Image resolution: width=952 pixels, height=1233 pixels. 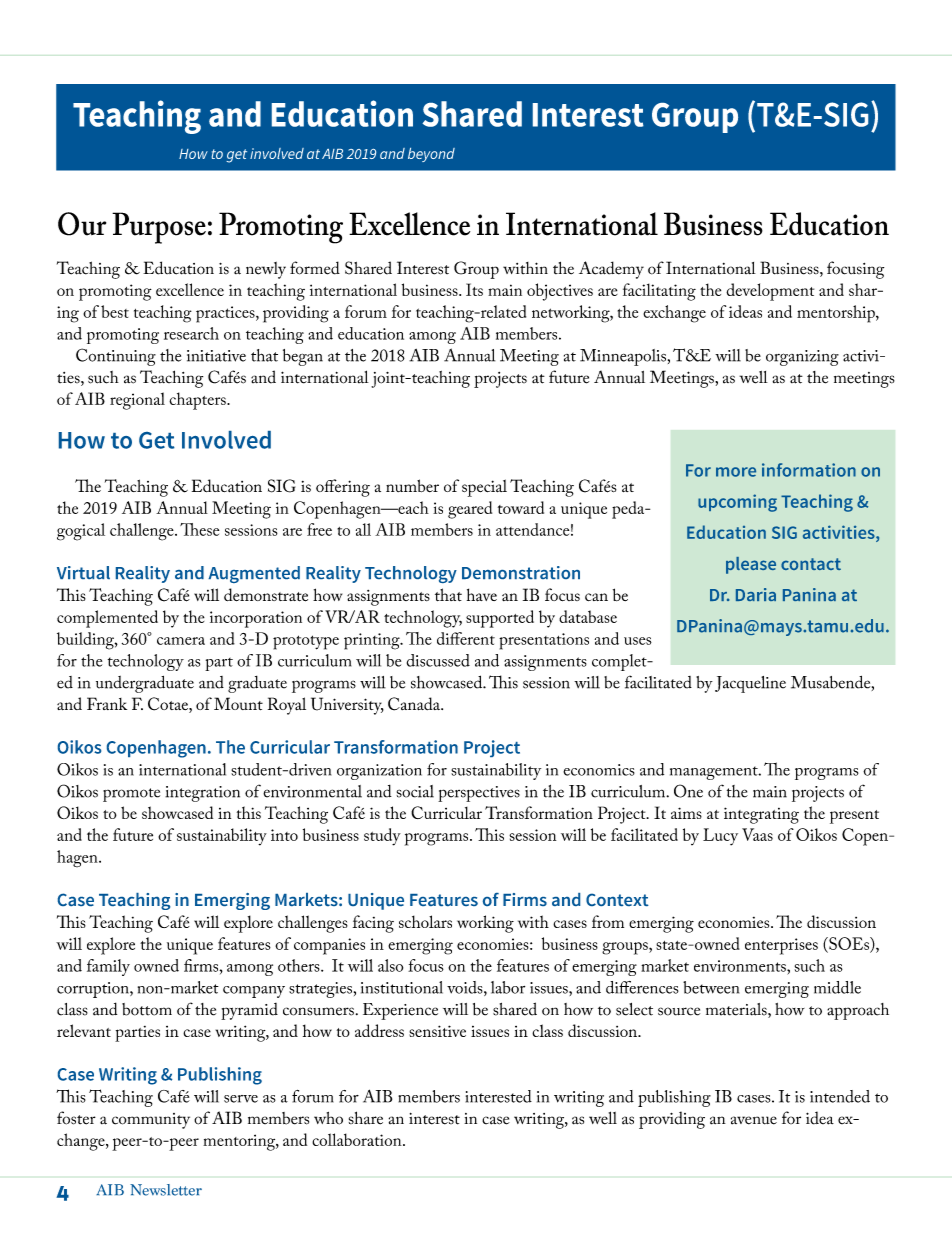 What do you see at coordinates (198, 401) in the screenshot?
I see `chapters` at bounding box center [198, 401].
